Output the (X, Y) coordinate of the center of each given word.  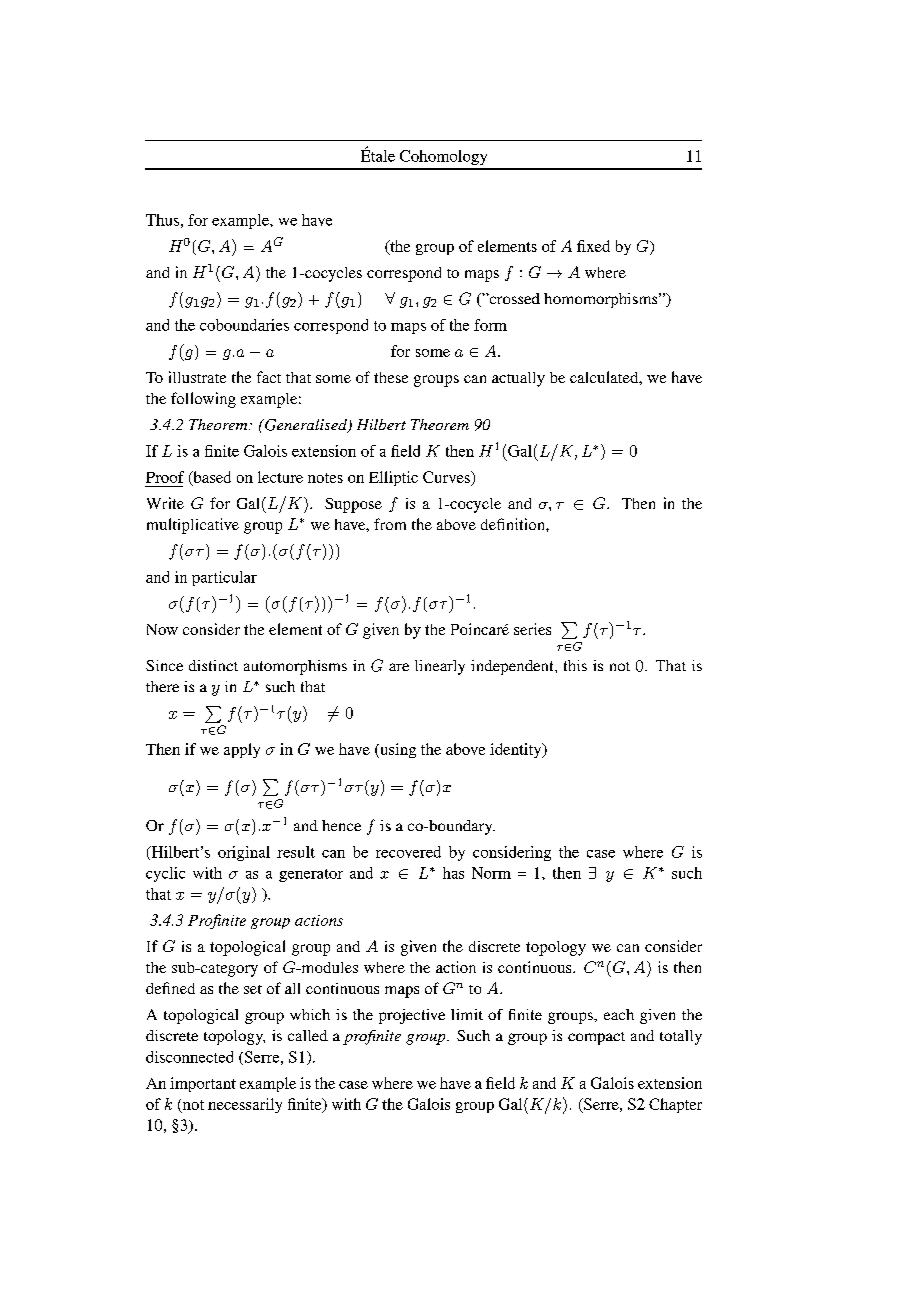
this (575, 665)
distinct (213, 665)
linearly (440, 667)
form (490, 325)
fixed (593, 246)
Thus (162, 220)
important (203, 1084)
